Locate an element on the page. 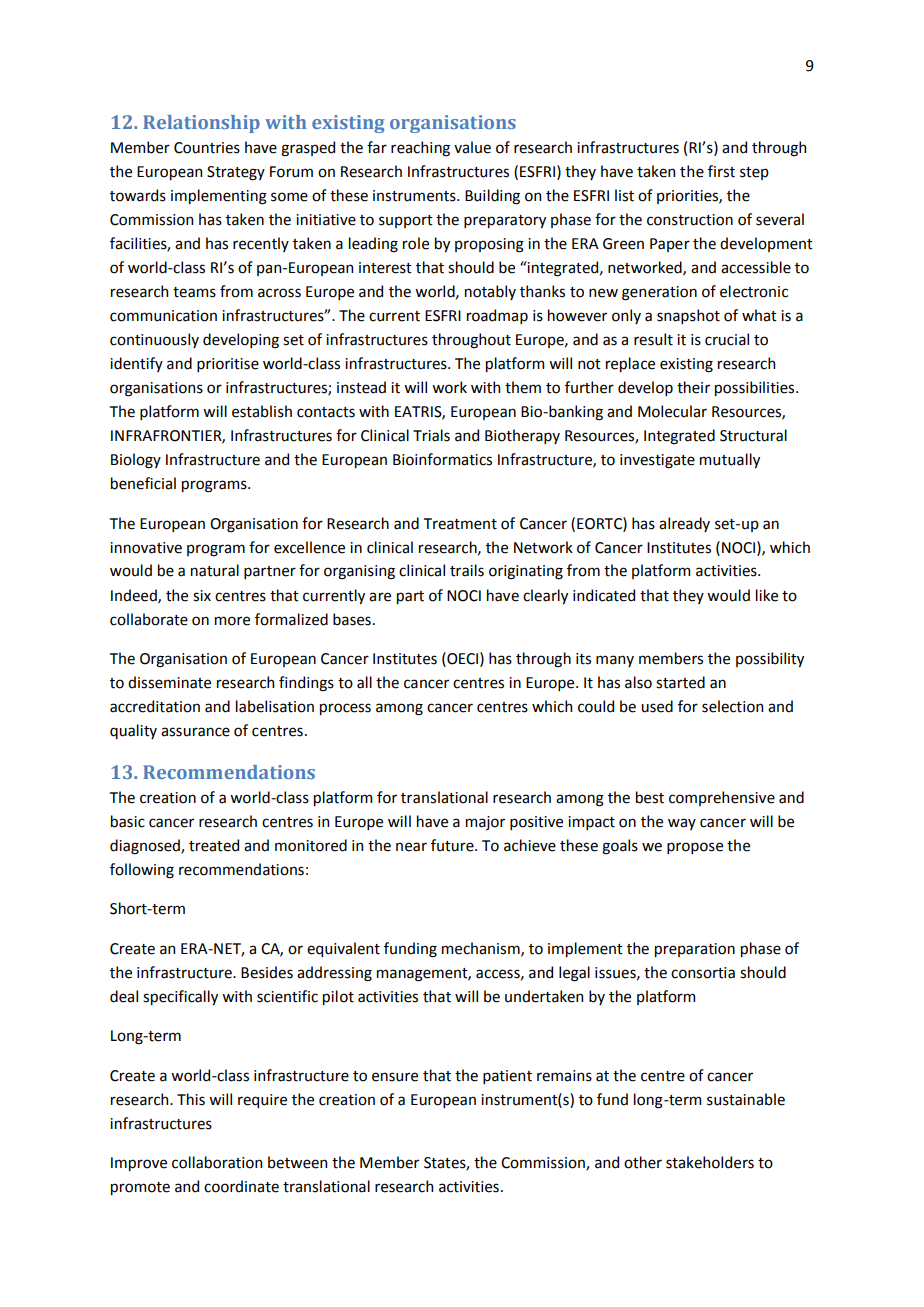 Image resolution: width=924 pixels, height=1307 pixels. started is located at coordinates (680, 682).
